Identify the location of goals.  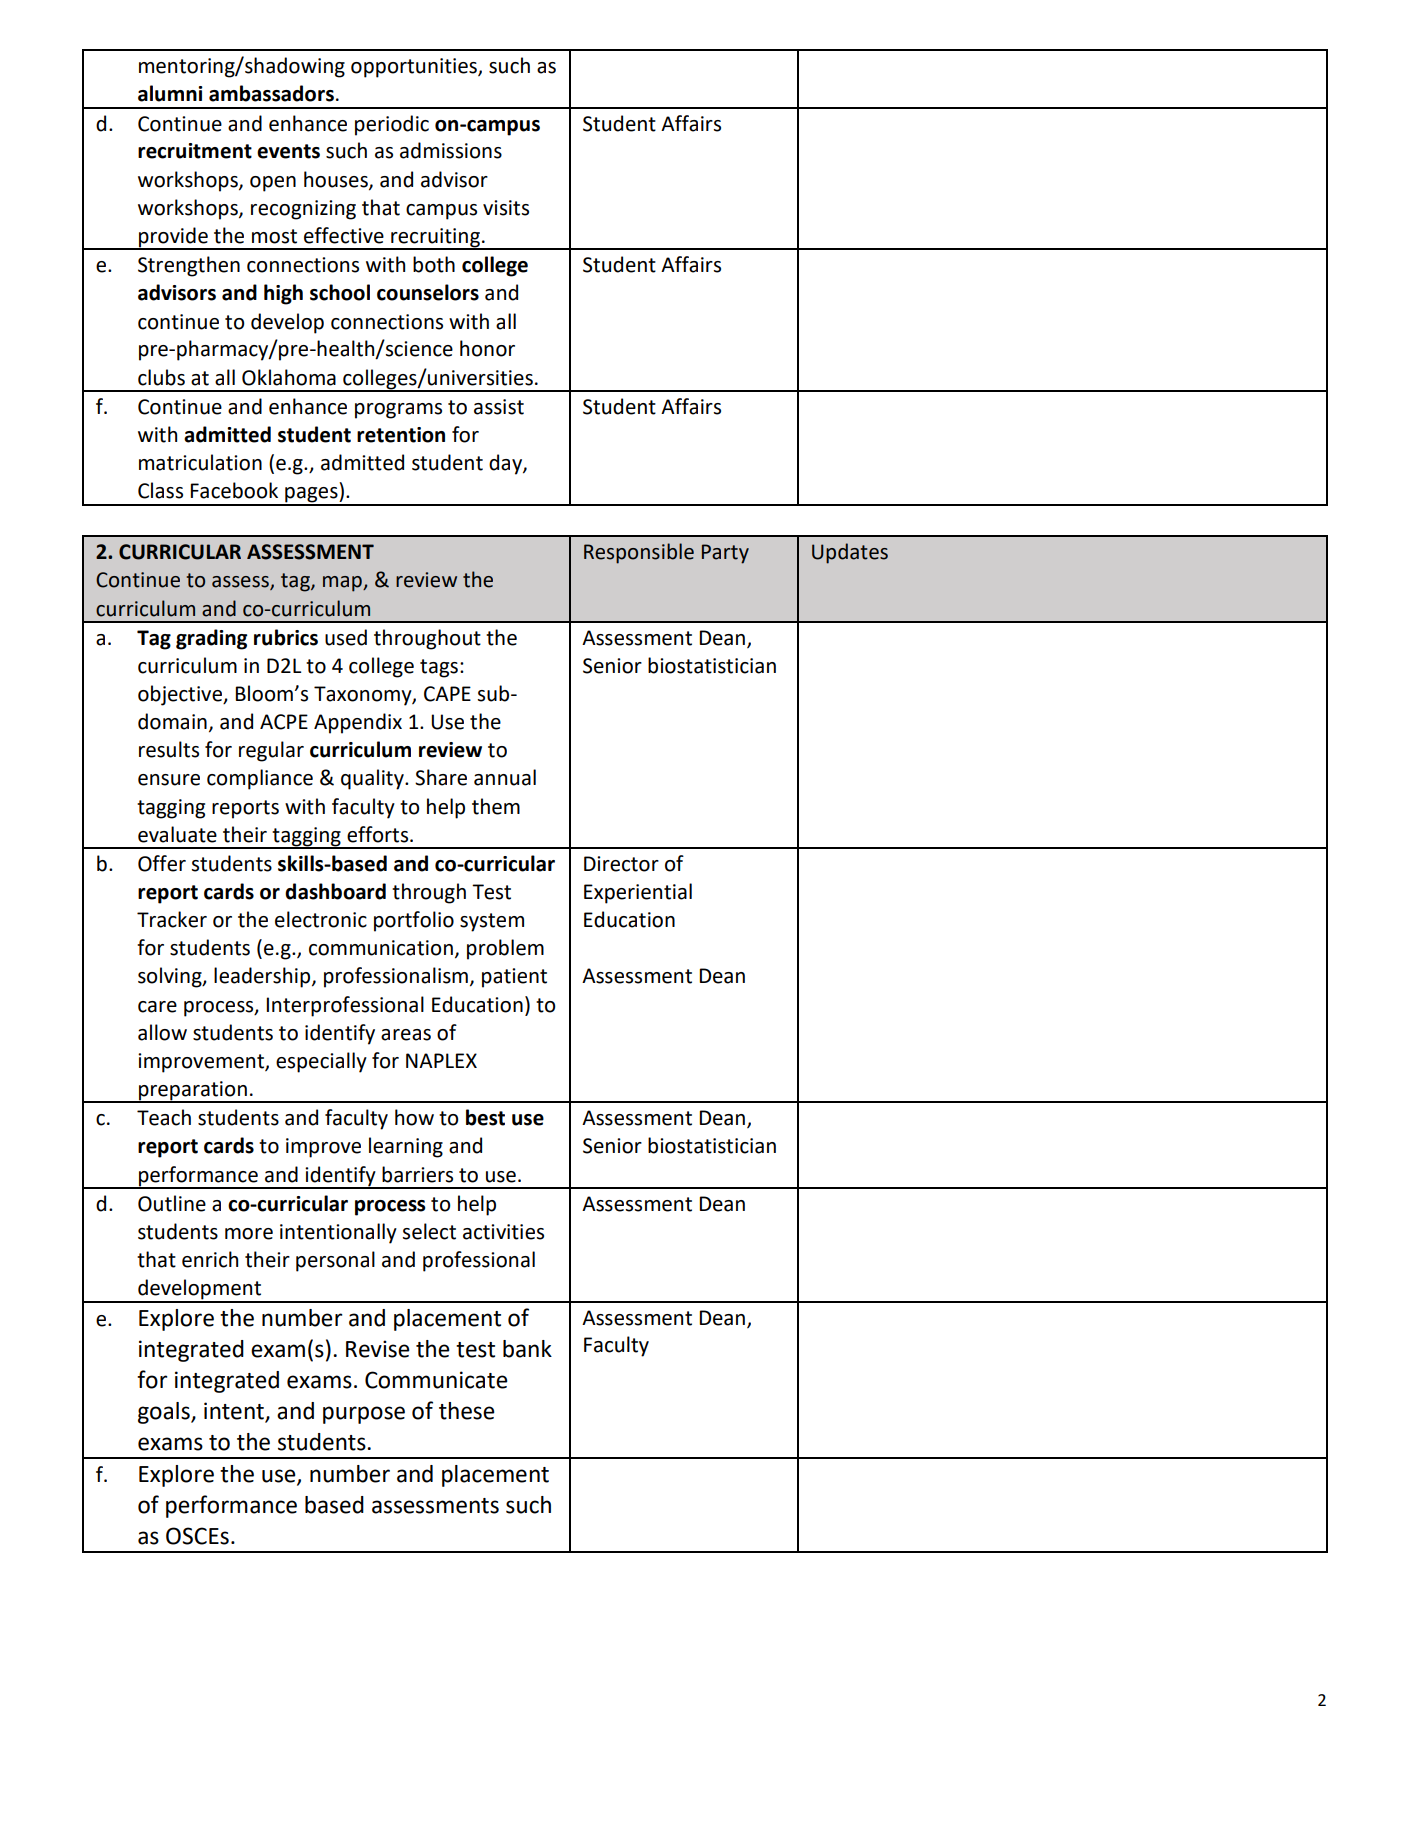
(165, 1413).
